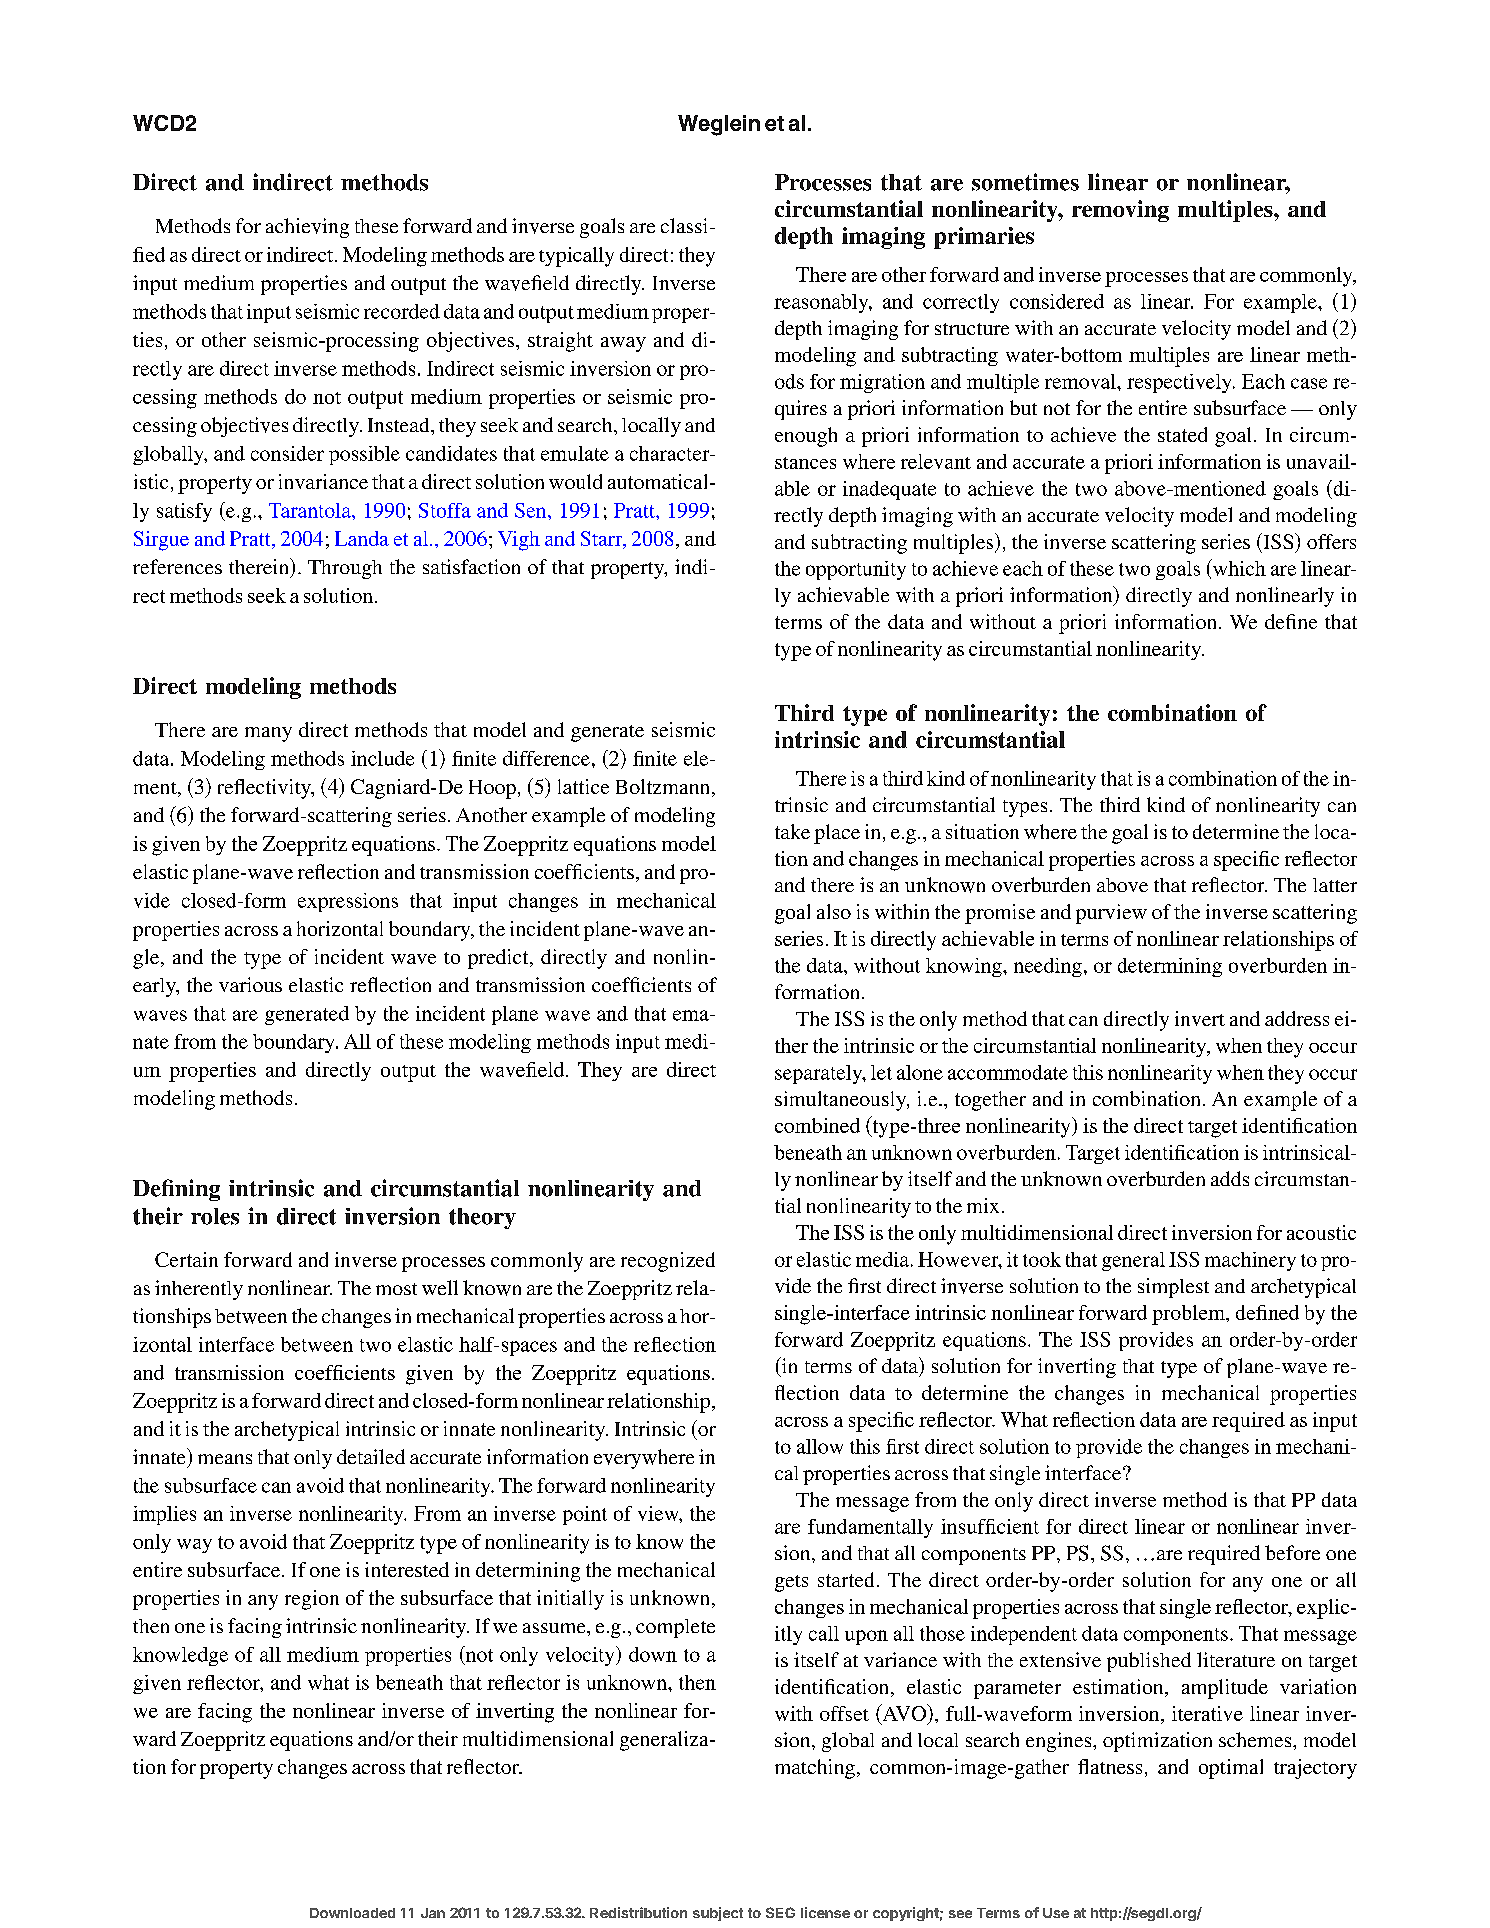  I want to click on simultaneously, so click(841, 1101).
